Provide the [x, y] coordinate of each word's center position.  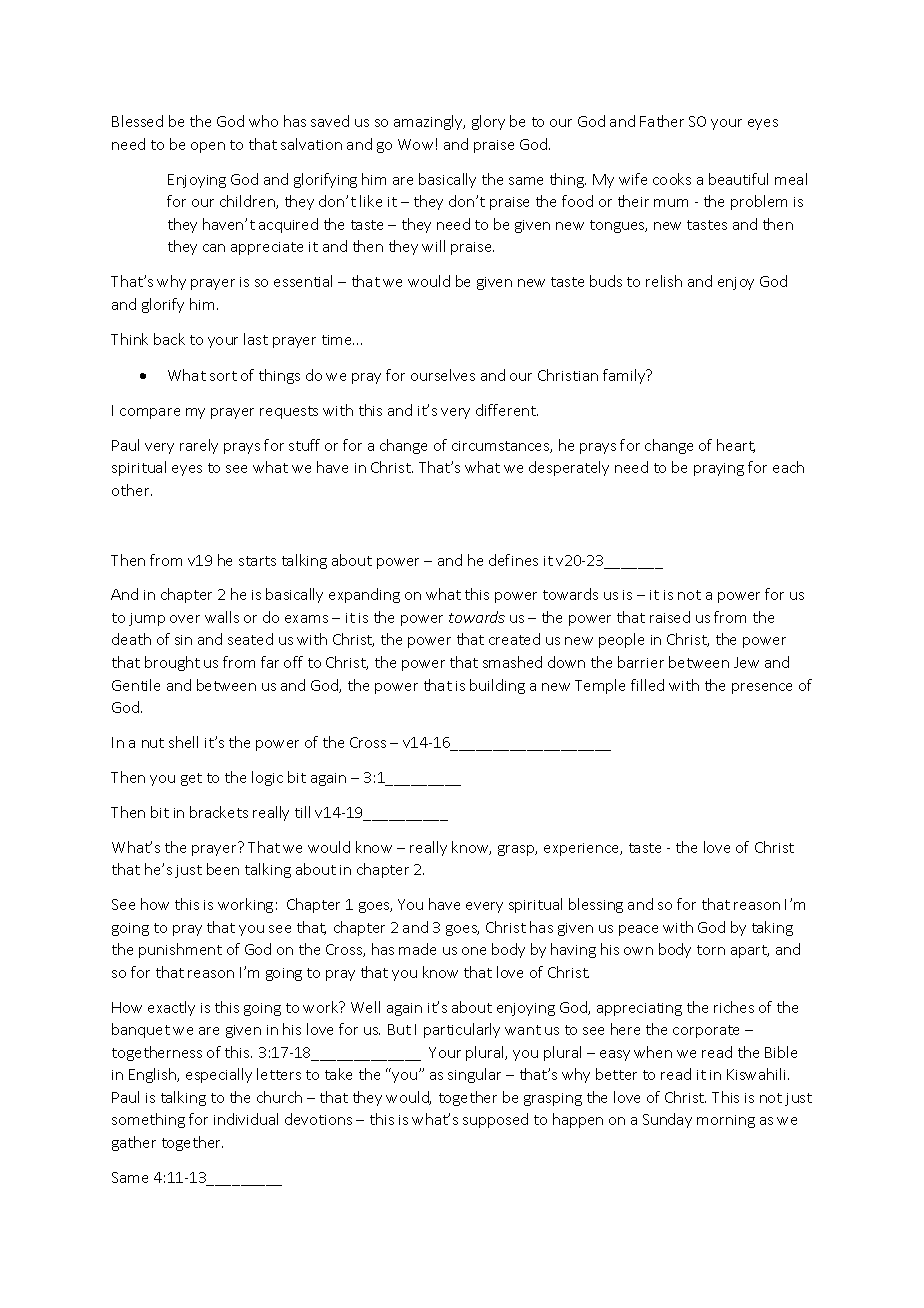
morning [726, 1121]
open [208, 147]
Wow [415, 144]
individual [246, 1119]
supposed [495, 1120]
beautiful [738, 179]
